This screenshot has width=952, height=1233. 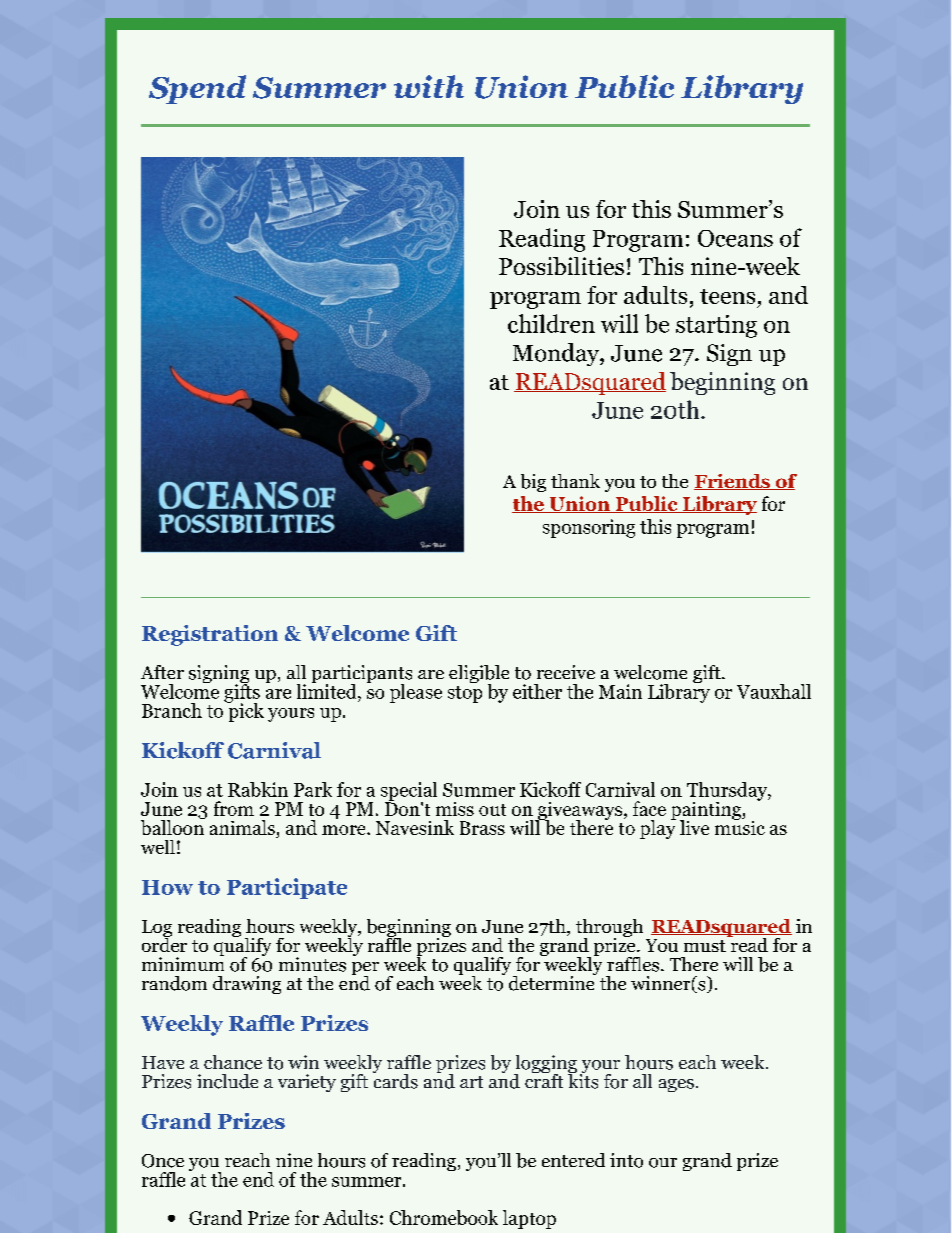 What do you see at coordinates (287, 888) in the screenshot?
I see `Participate` at bounding box center [287, 888].
